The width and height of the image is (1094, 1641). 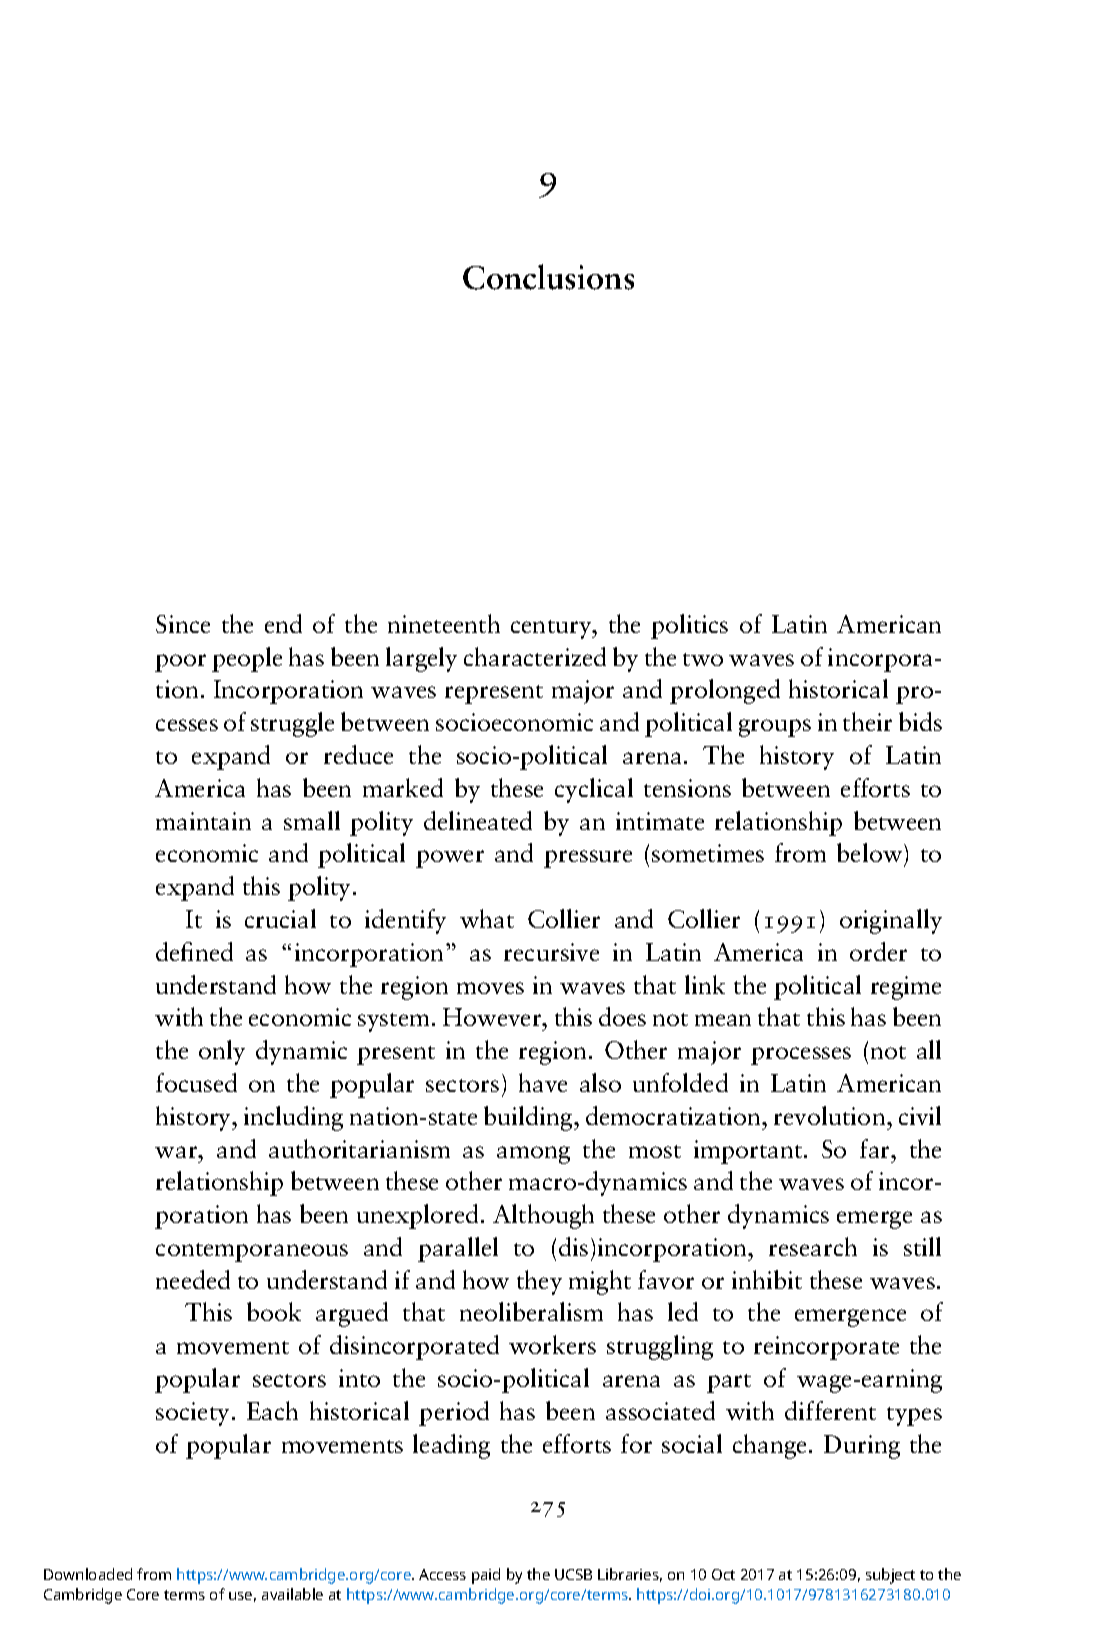 I want to click on subject, so click(x=890, y=1576).
